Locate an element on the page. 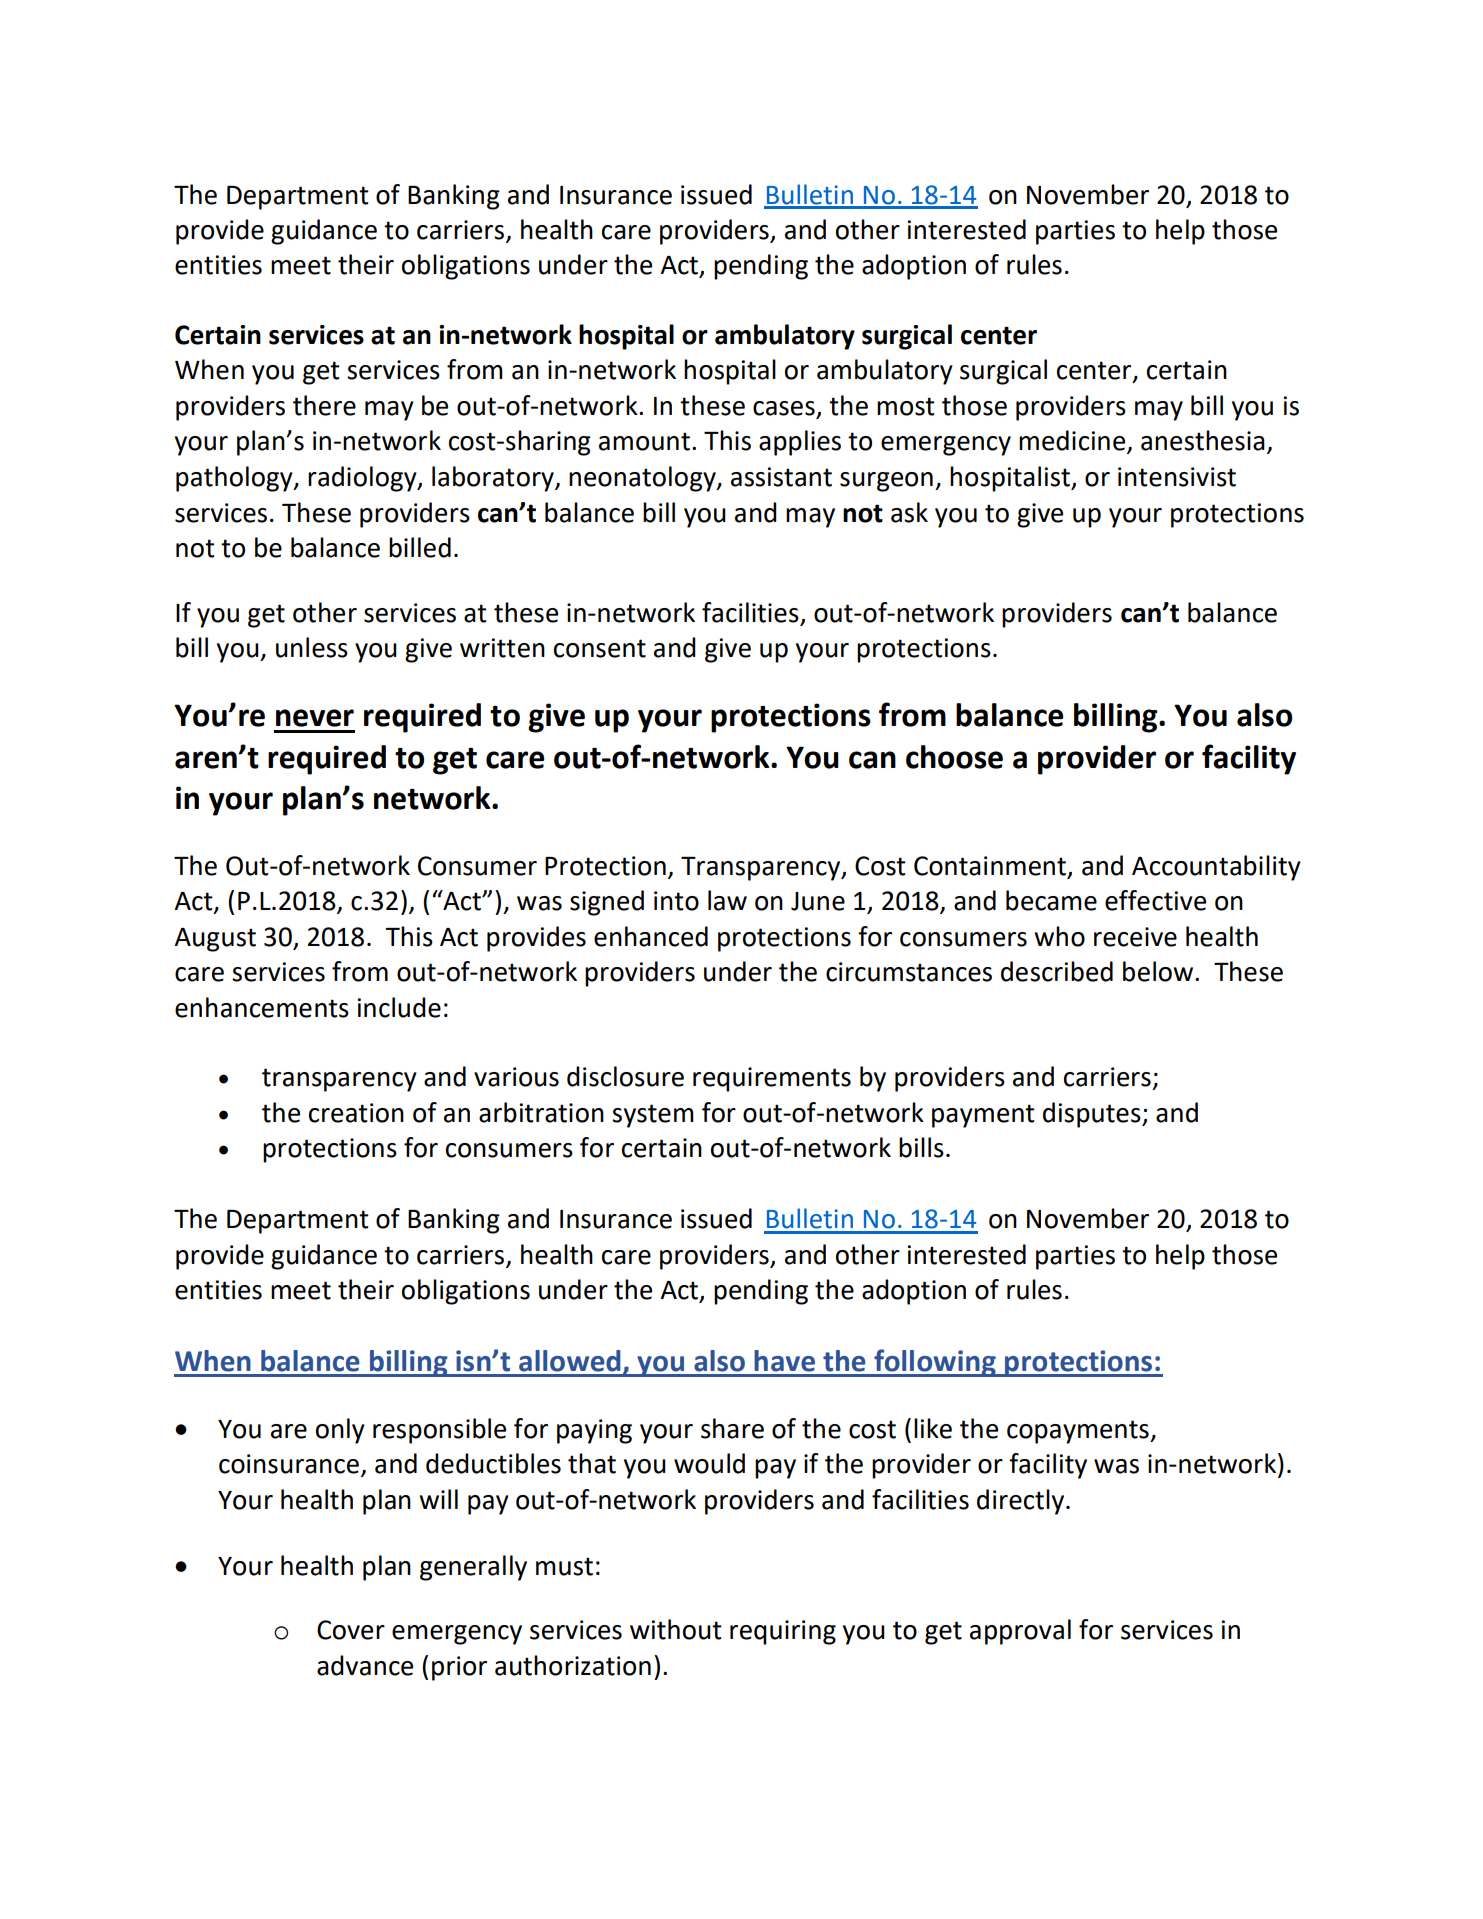  described is located at coordinates (1057, 971).
